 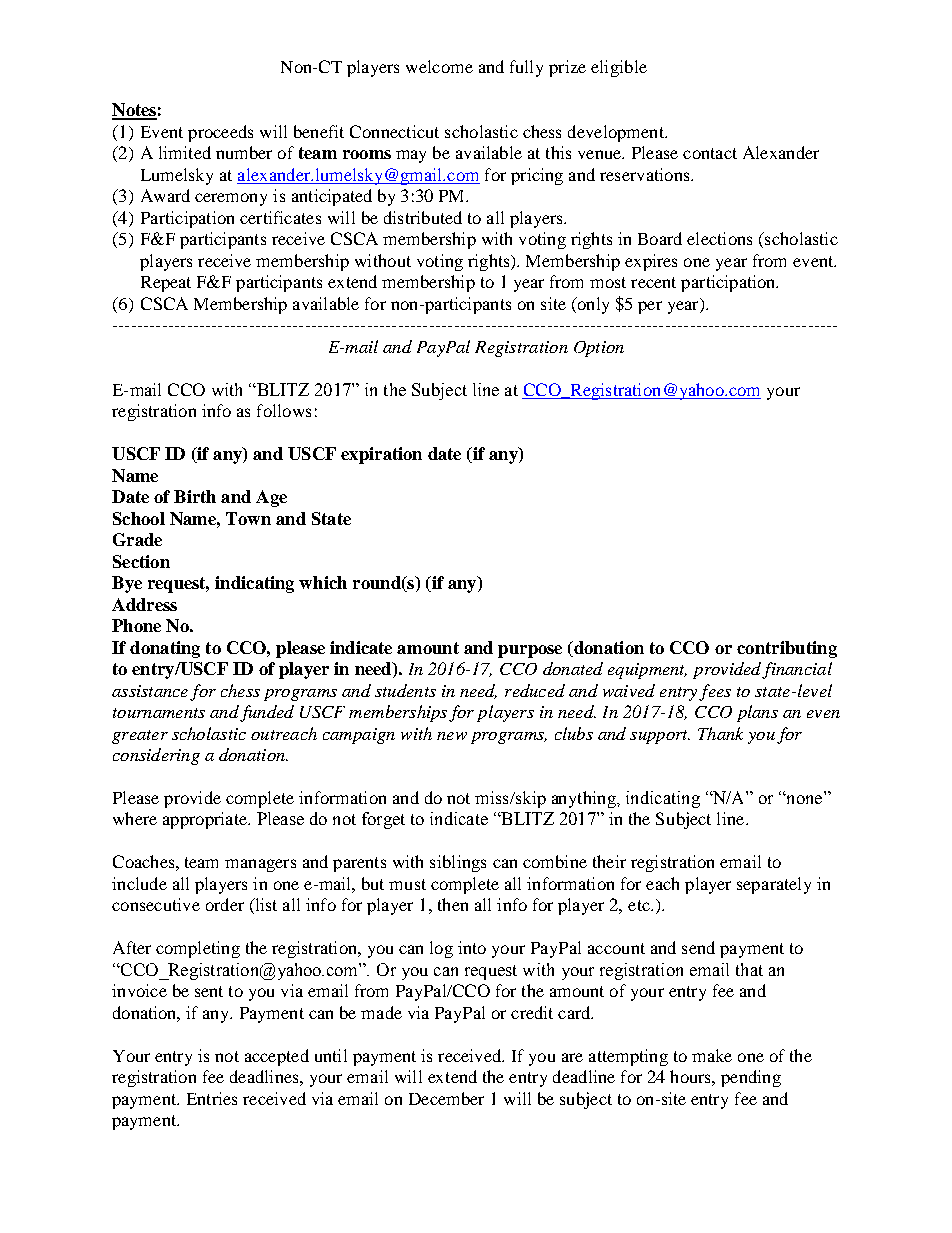 What do you see at coordinates (381, 455) in the screenshot?
I see `expiration` at bounding box center [381, 455].
